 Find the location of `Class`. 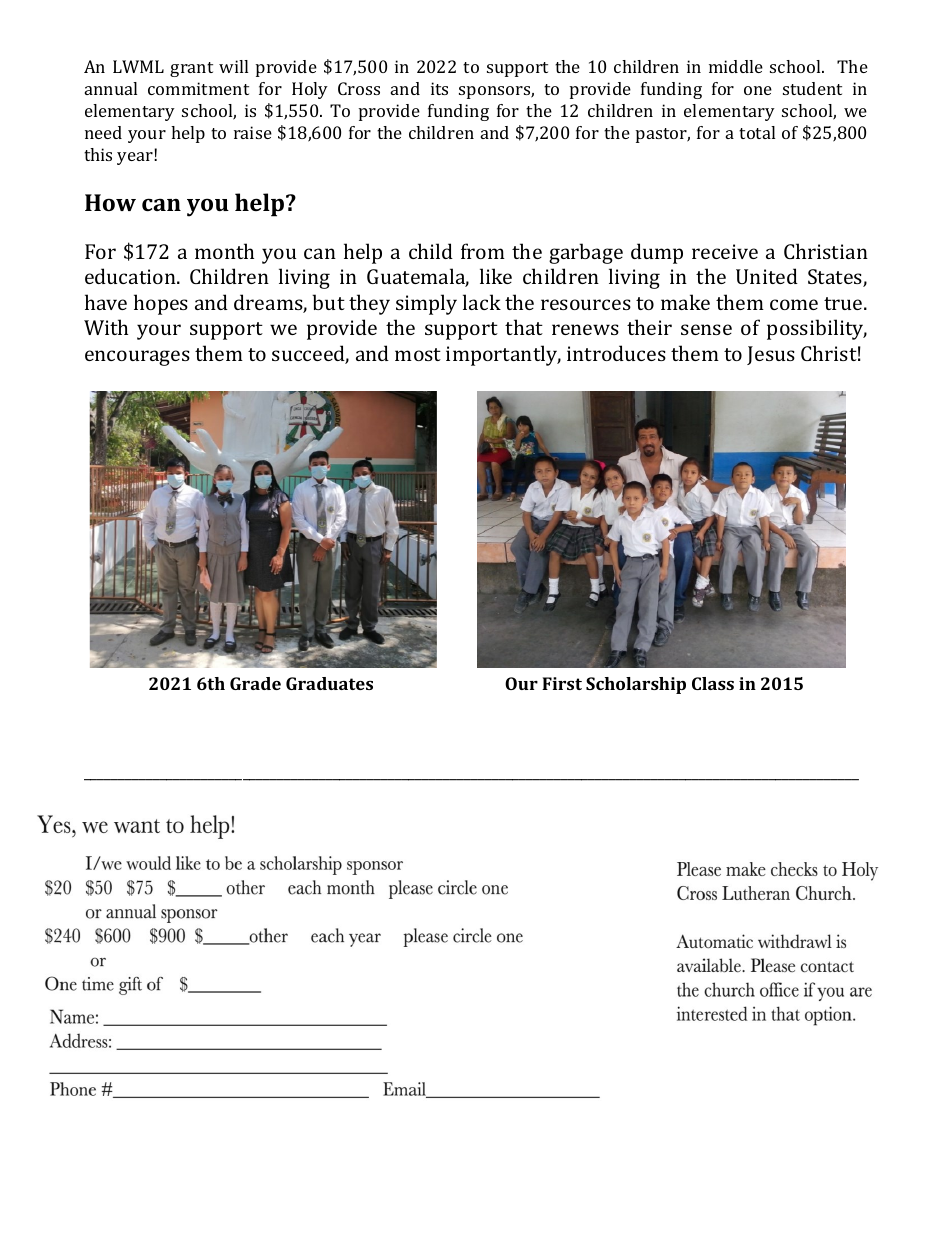

Class is located at coordinates (713, 683).
